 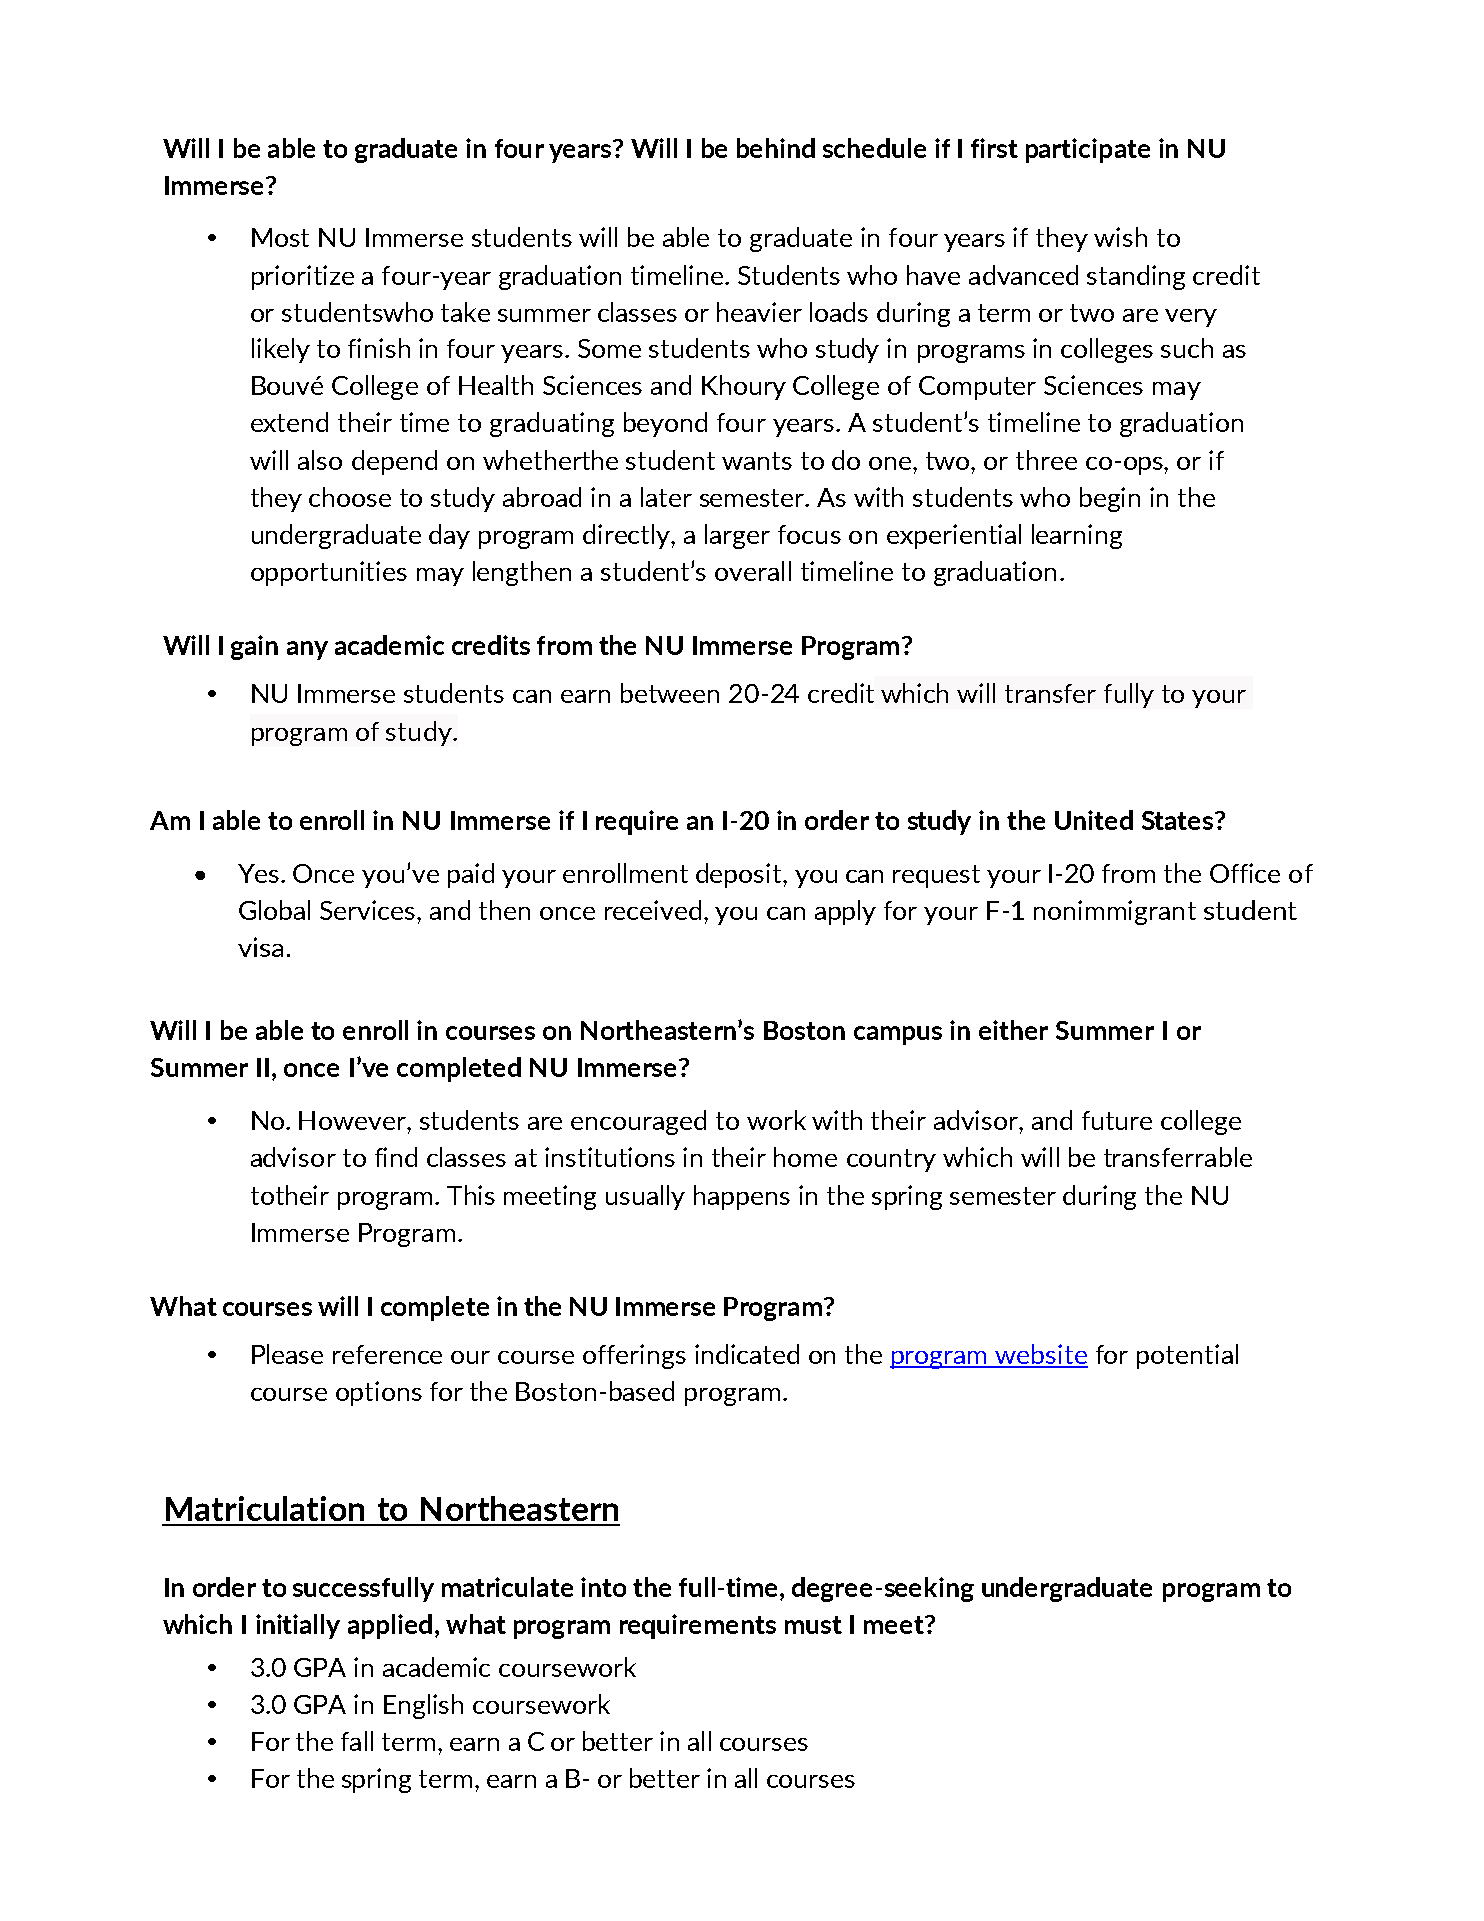 What do you see at coordinates (396, 1157) in the screenshot?
I see `find` at bounding box center [396, 1157].
